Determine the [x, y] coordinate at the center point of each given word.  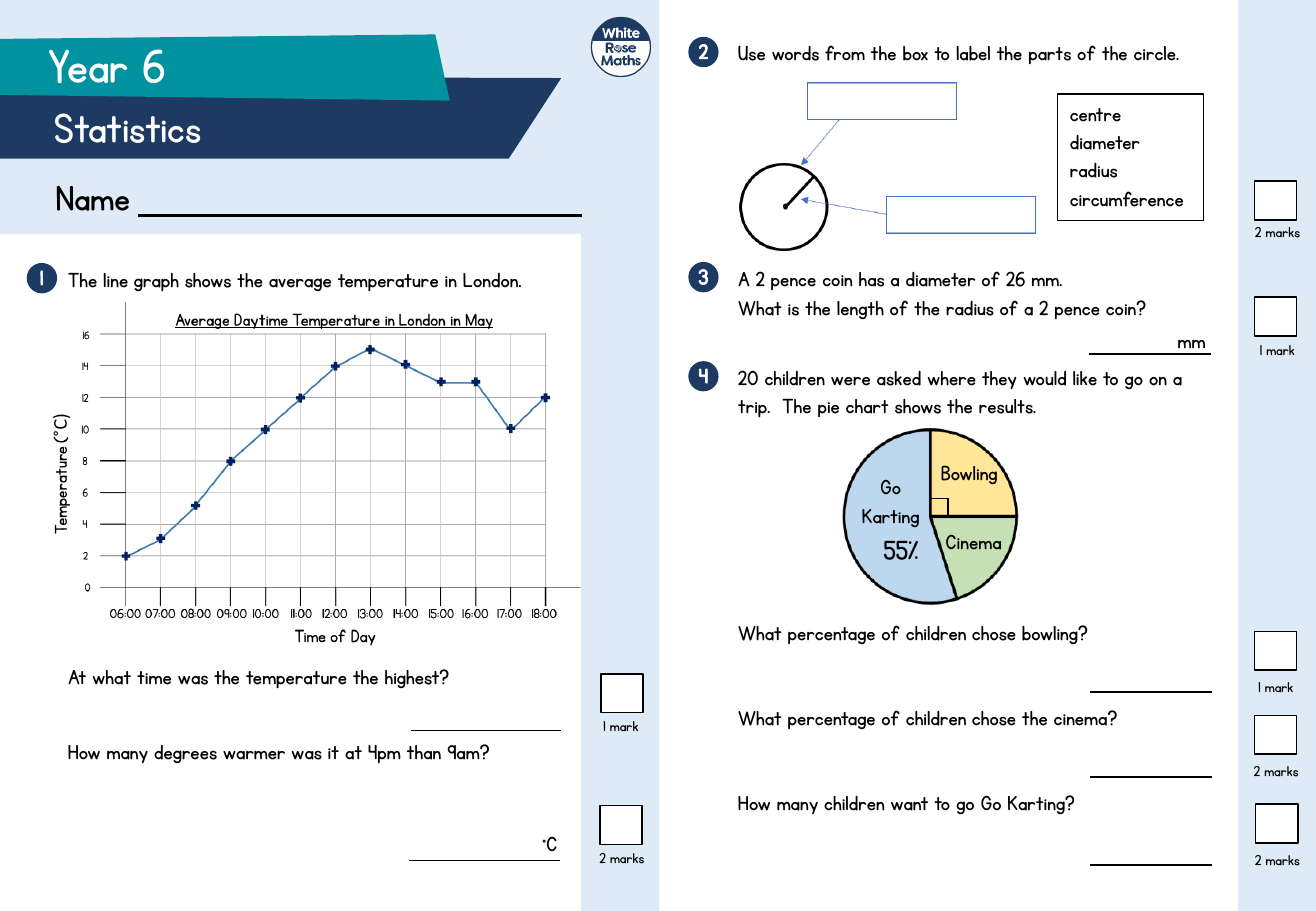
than [424, 752]
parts [1050, 55]
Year [88, 66]
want [909, 804]
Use [751, 53]
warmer [254, 755]
